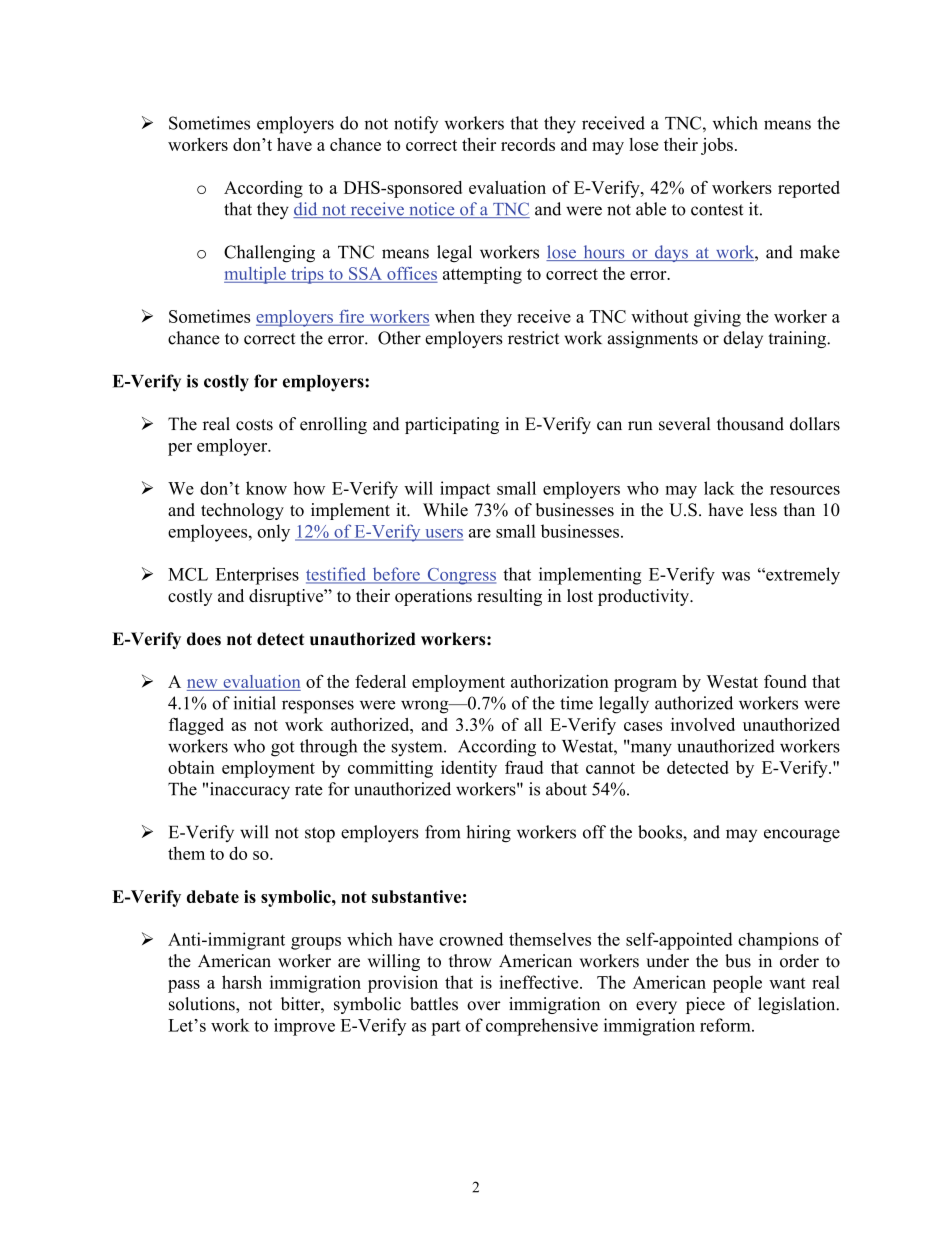 The width and height of the screenshot is (952, 1233). What do you see at coordinates (257, 576) in the screenshot?
I see `Enterprises` at bounding box center [257, 576].
